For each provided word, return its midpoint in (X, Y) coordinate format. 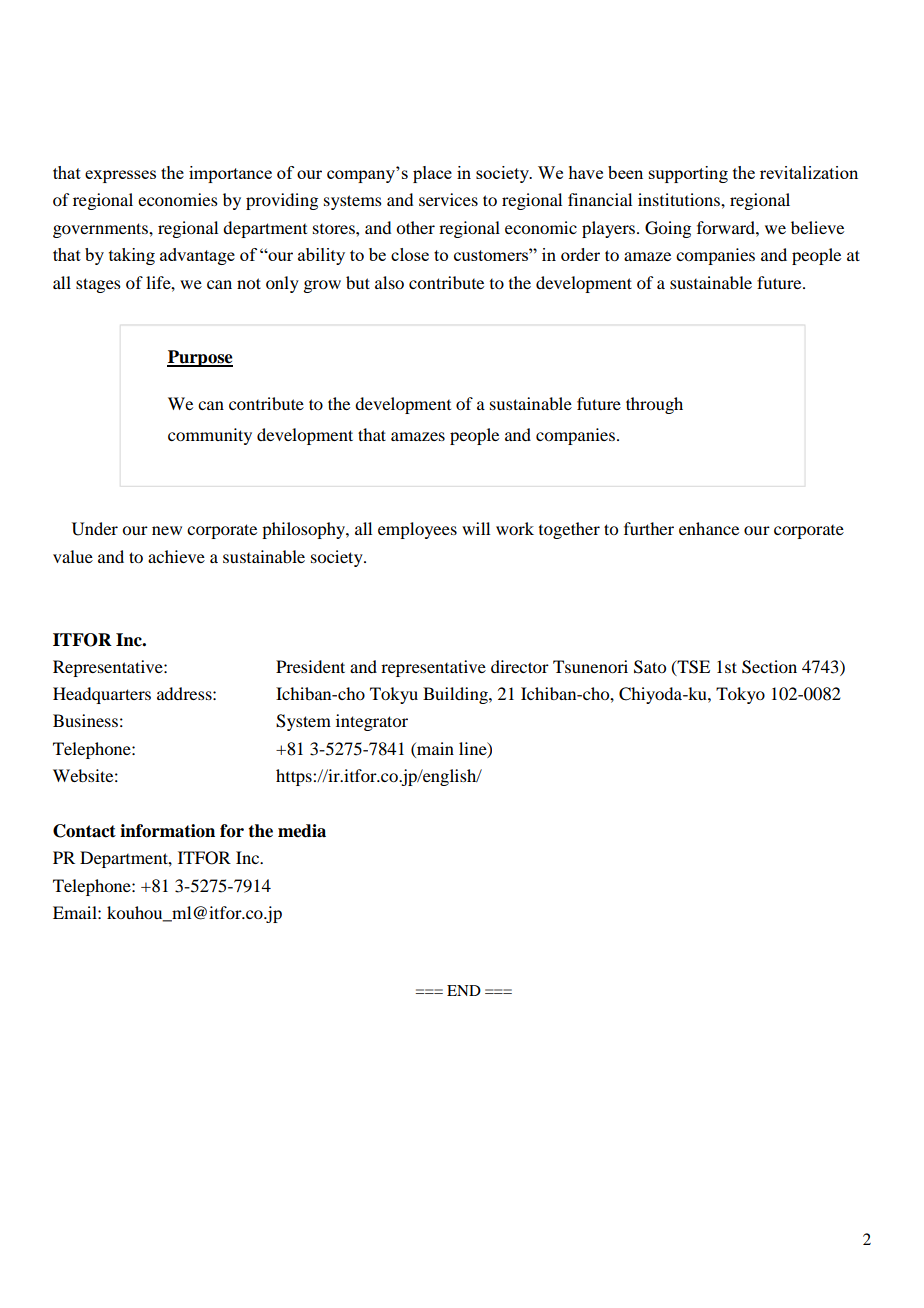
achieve (176, 556)
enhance (709, 528)
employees (417, 530)
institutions (680, 199)
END (464, 990)
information (167, 831)
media (302, 831)
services (448, 199)
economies (178, 199)
